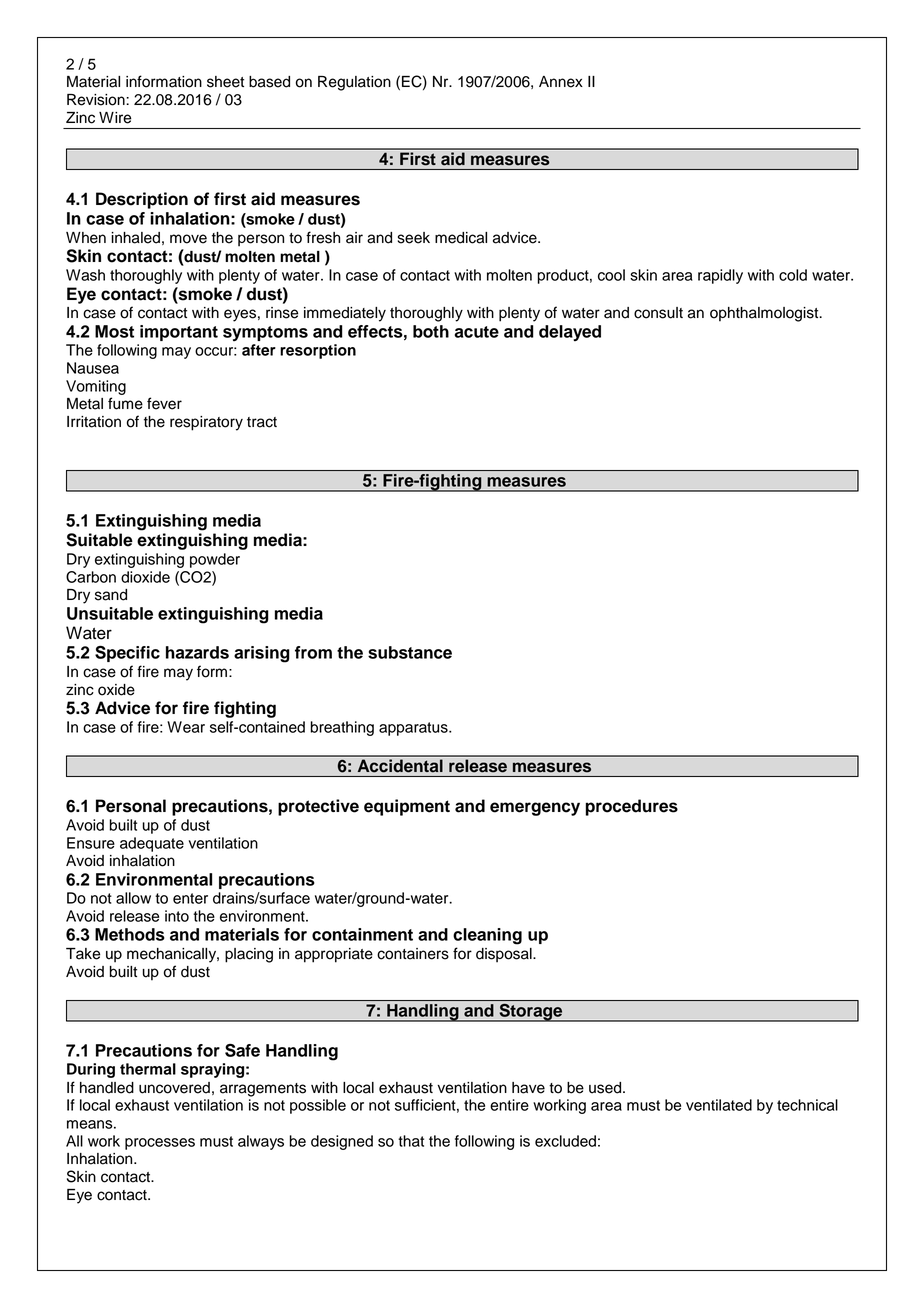 The height and width of the screenshot is (1308, 924). What do you see at coordinates (174, 1088) in the screenshot?
I see `uncovered` at bounding box center [174, 1088].
